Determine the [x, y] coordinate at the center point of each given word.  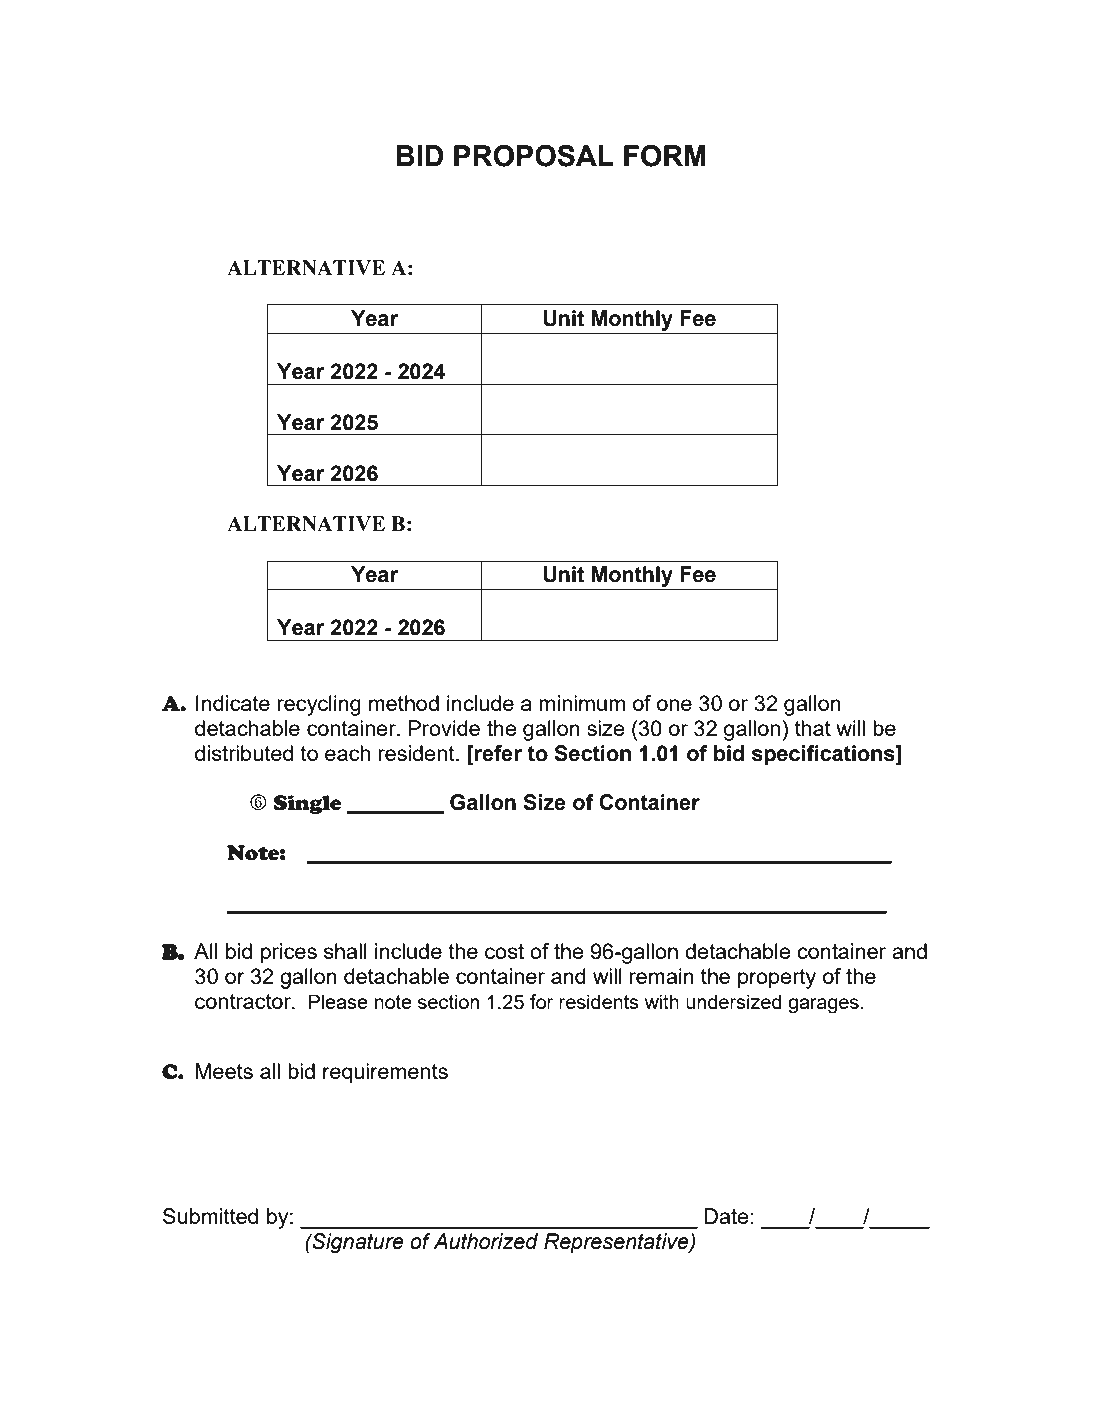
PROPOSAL [534, 156]
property [777, 979]
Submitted [210, 1216]
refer [497, 753]
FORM [665, 156]
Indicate [233, 703]
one [674, 705]
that [813, 728]
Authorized [485, 1241]
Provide [444, 728]
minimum [582, 703]
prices [289, 953]
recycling [319, 705]
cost [504, 951]
